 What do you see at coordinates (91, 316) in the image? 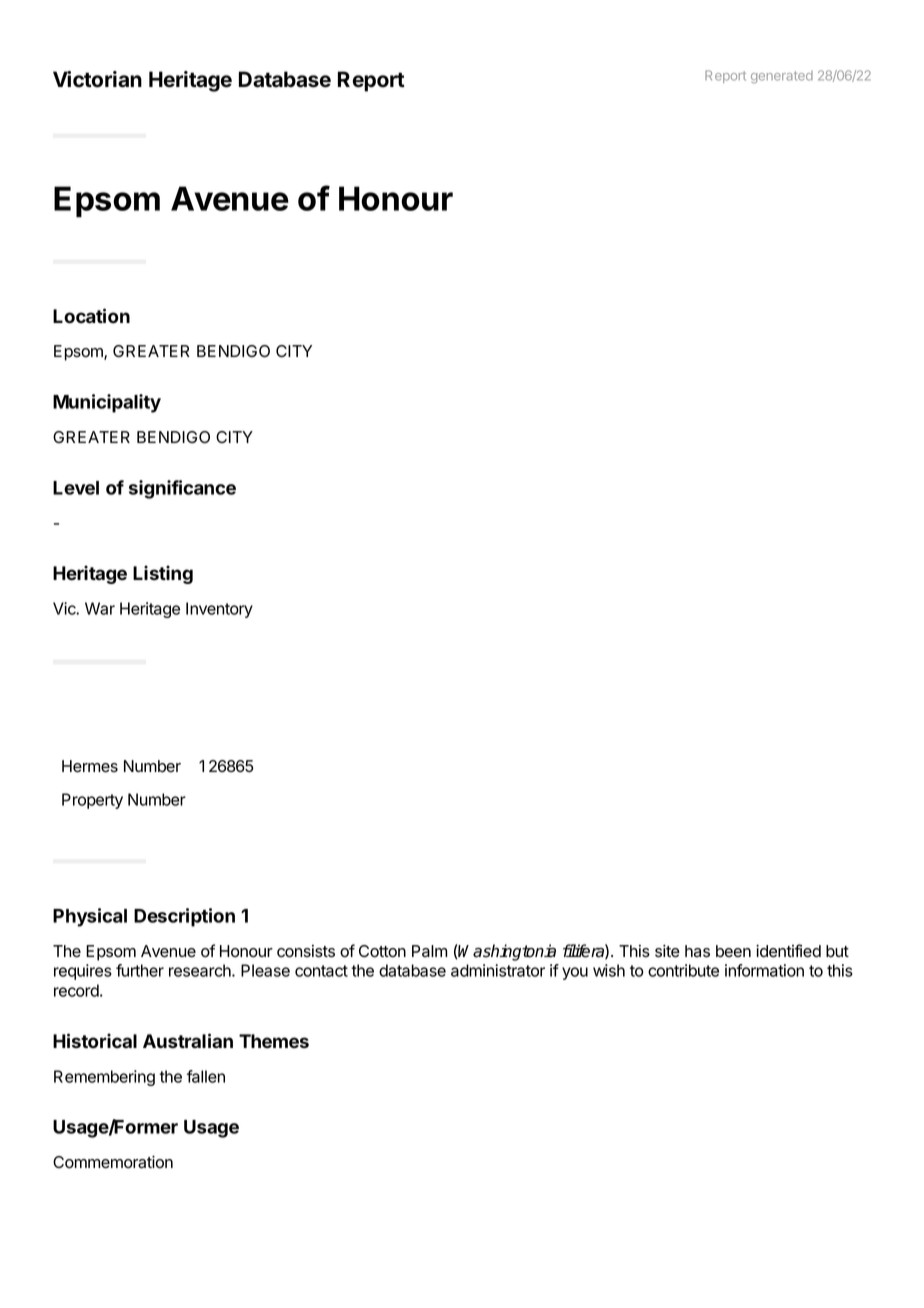
I see `Location` at bounding box center [91, 316].
